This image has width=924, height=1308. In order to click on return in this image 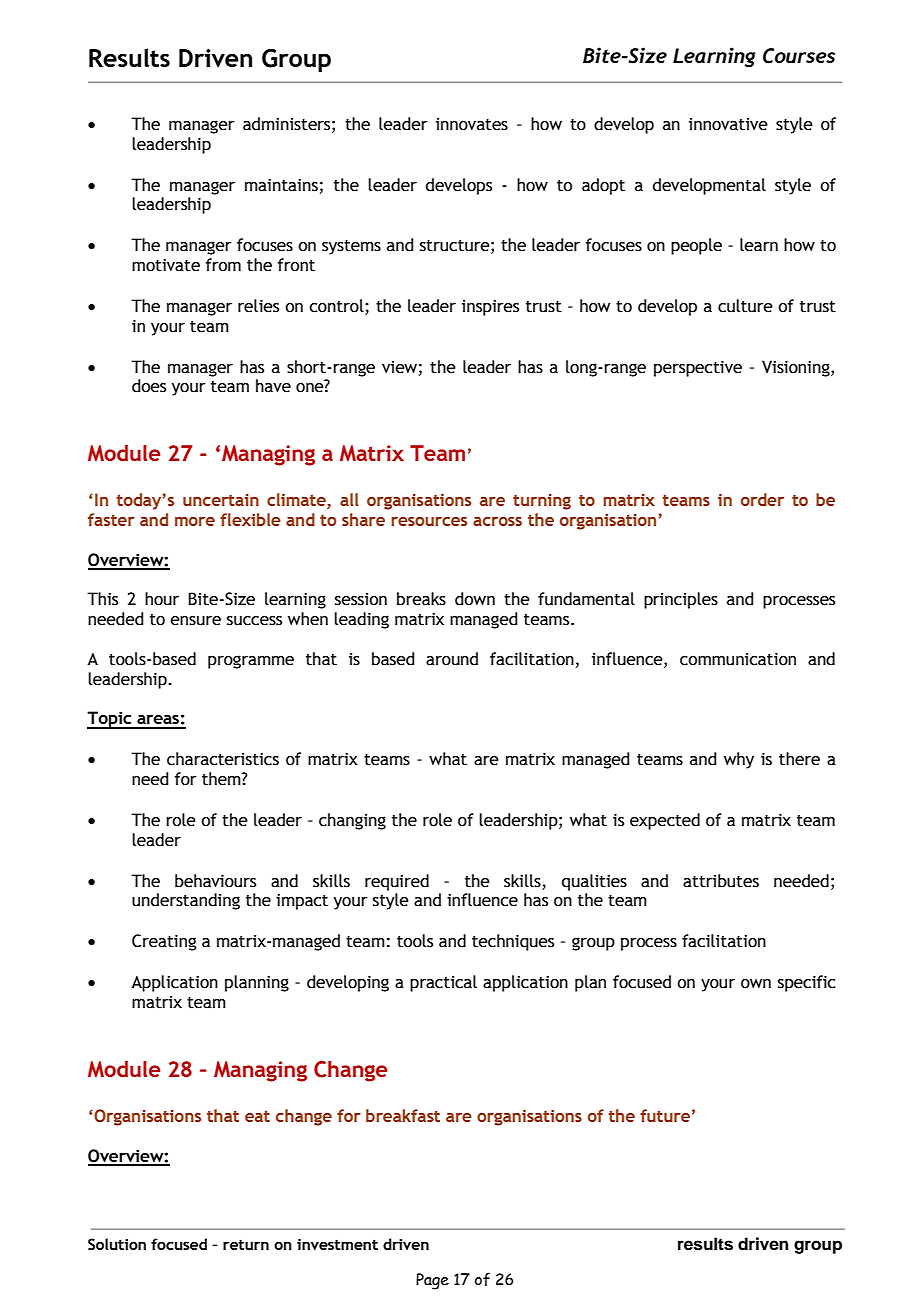, I will do `click(246, 1245)`.
